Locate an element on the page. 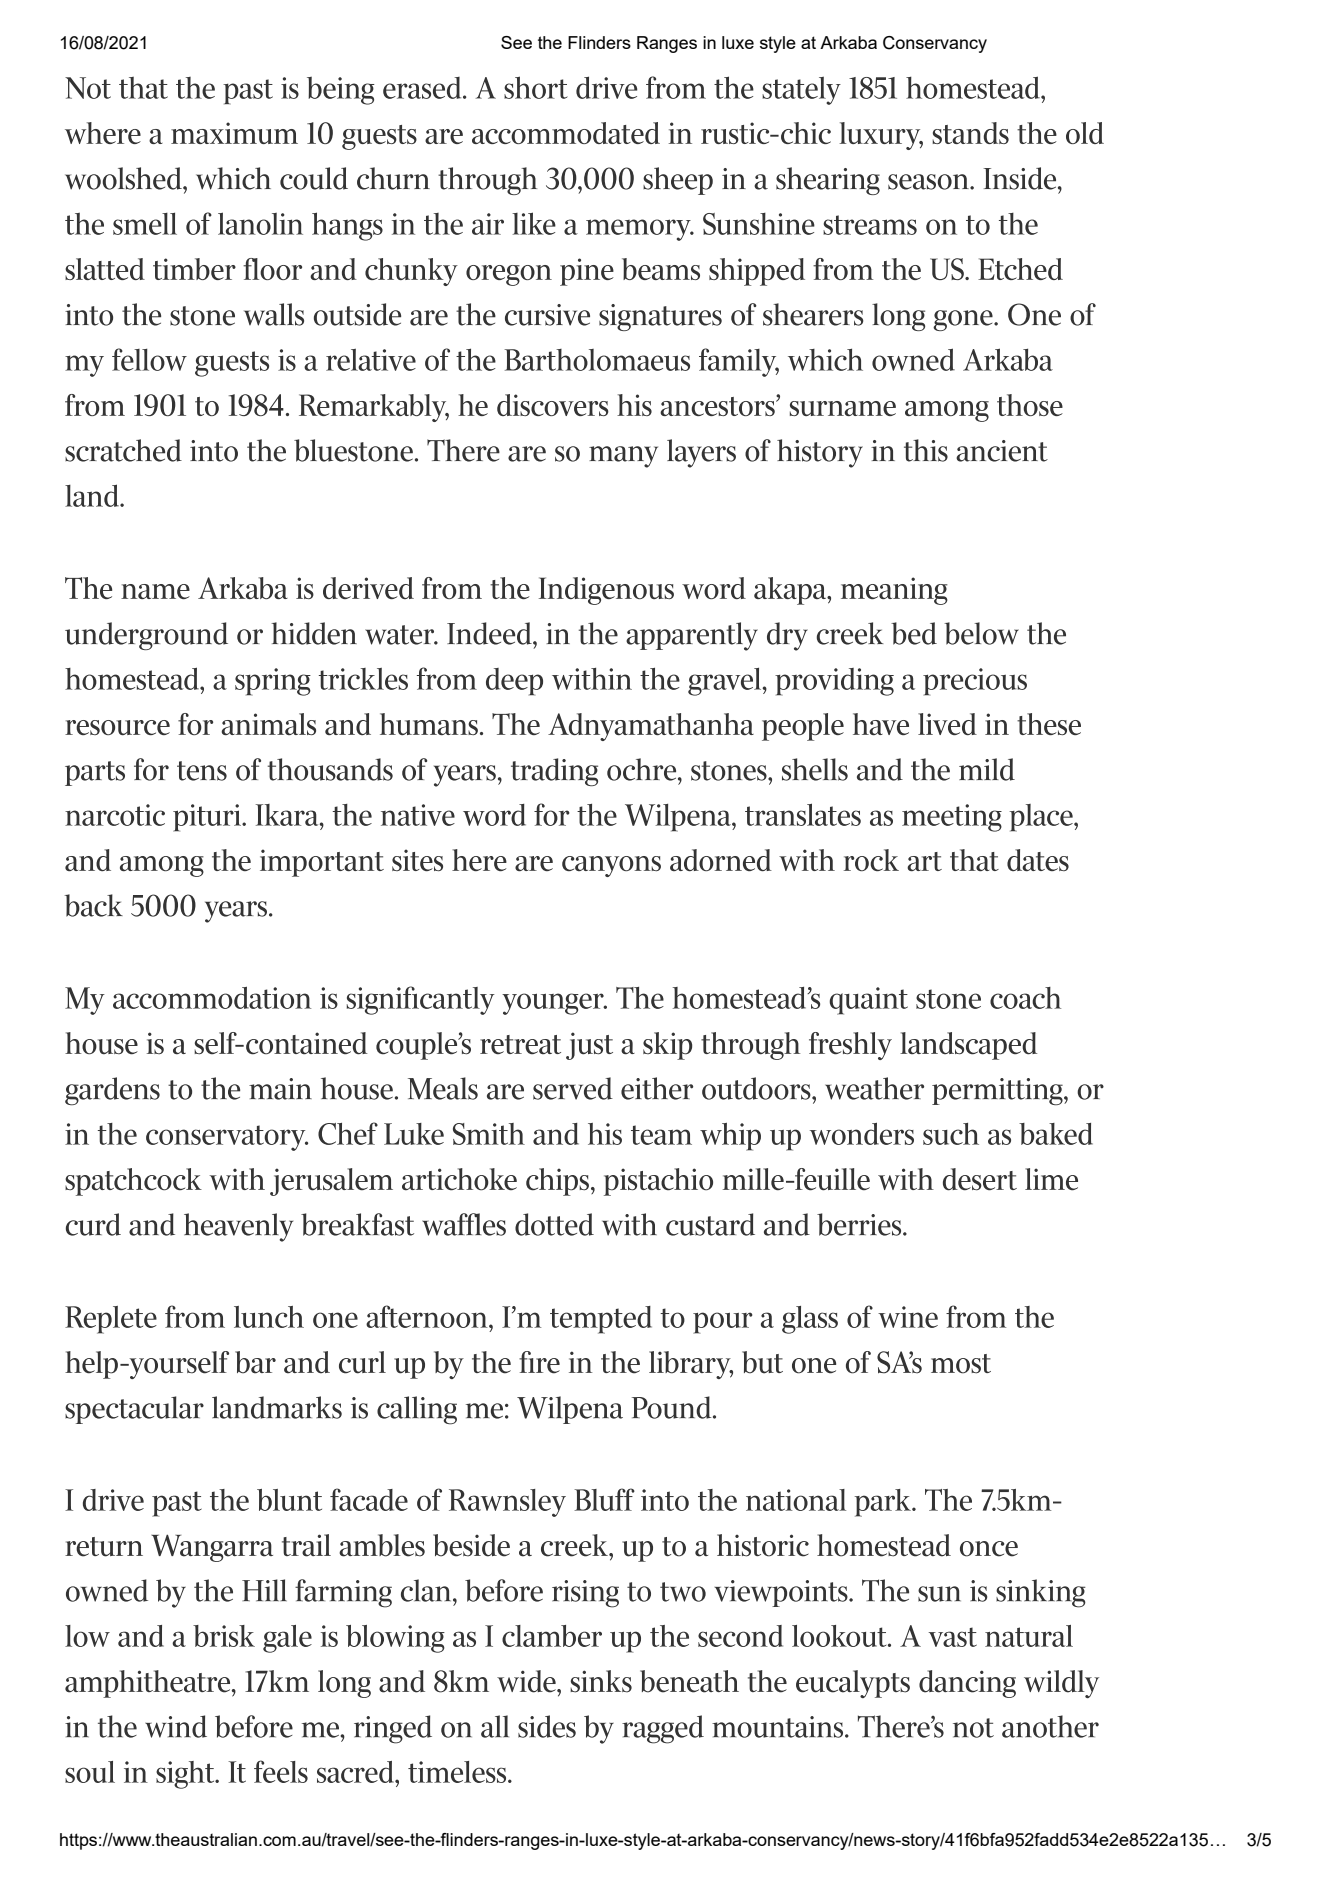  scratched is located at coordinates (123, 450).
